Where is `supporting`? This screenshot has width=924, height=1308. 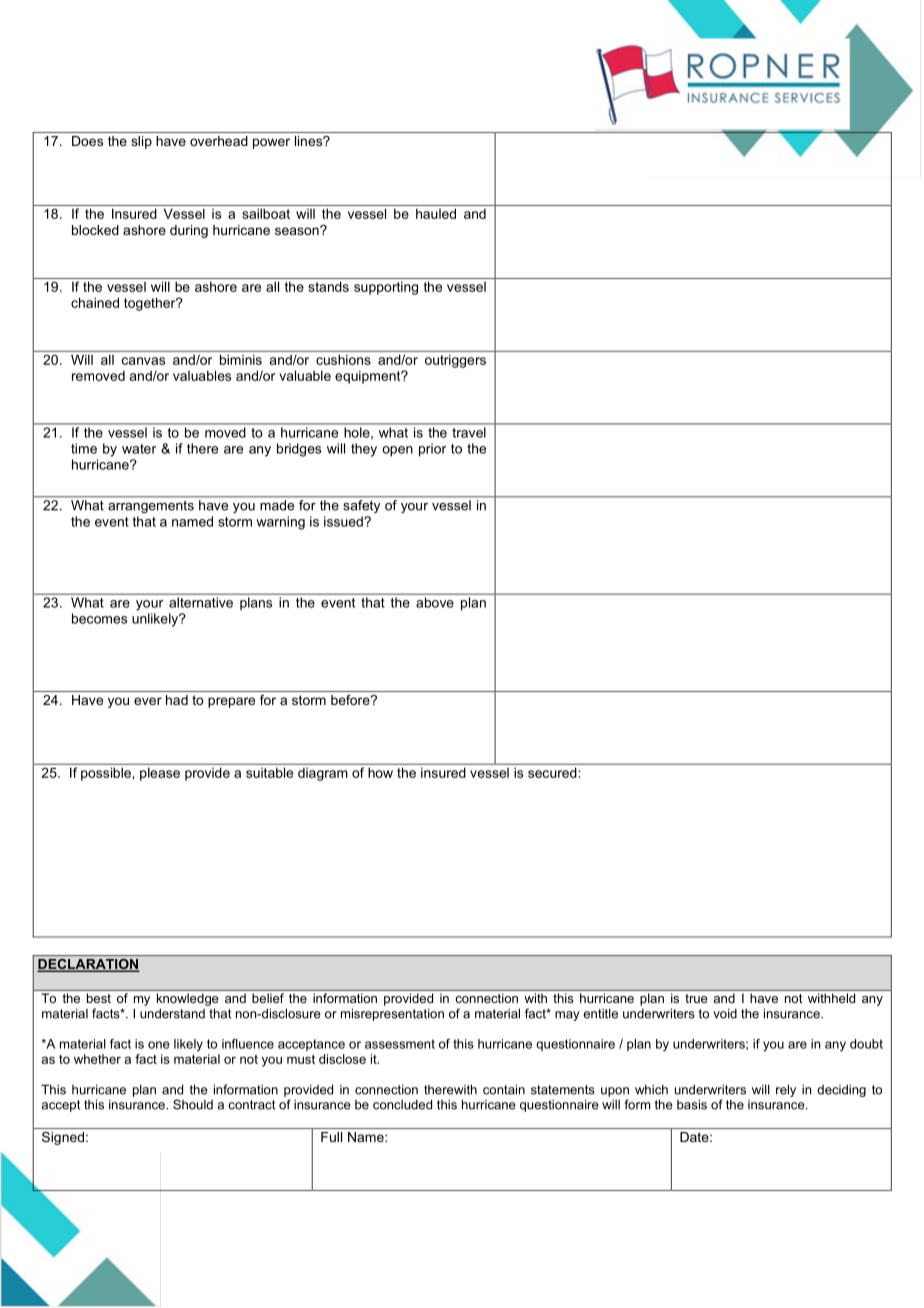
supporting is located at coordinates (386, 288).
